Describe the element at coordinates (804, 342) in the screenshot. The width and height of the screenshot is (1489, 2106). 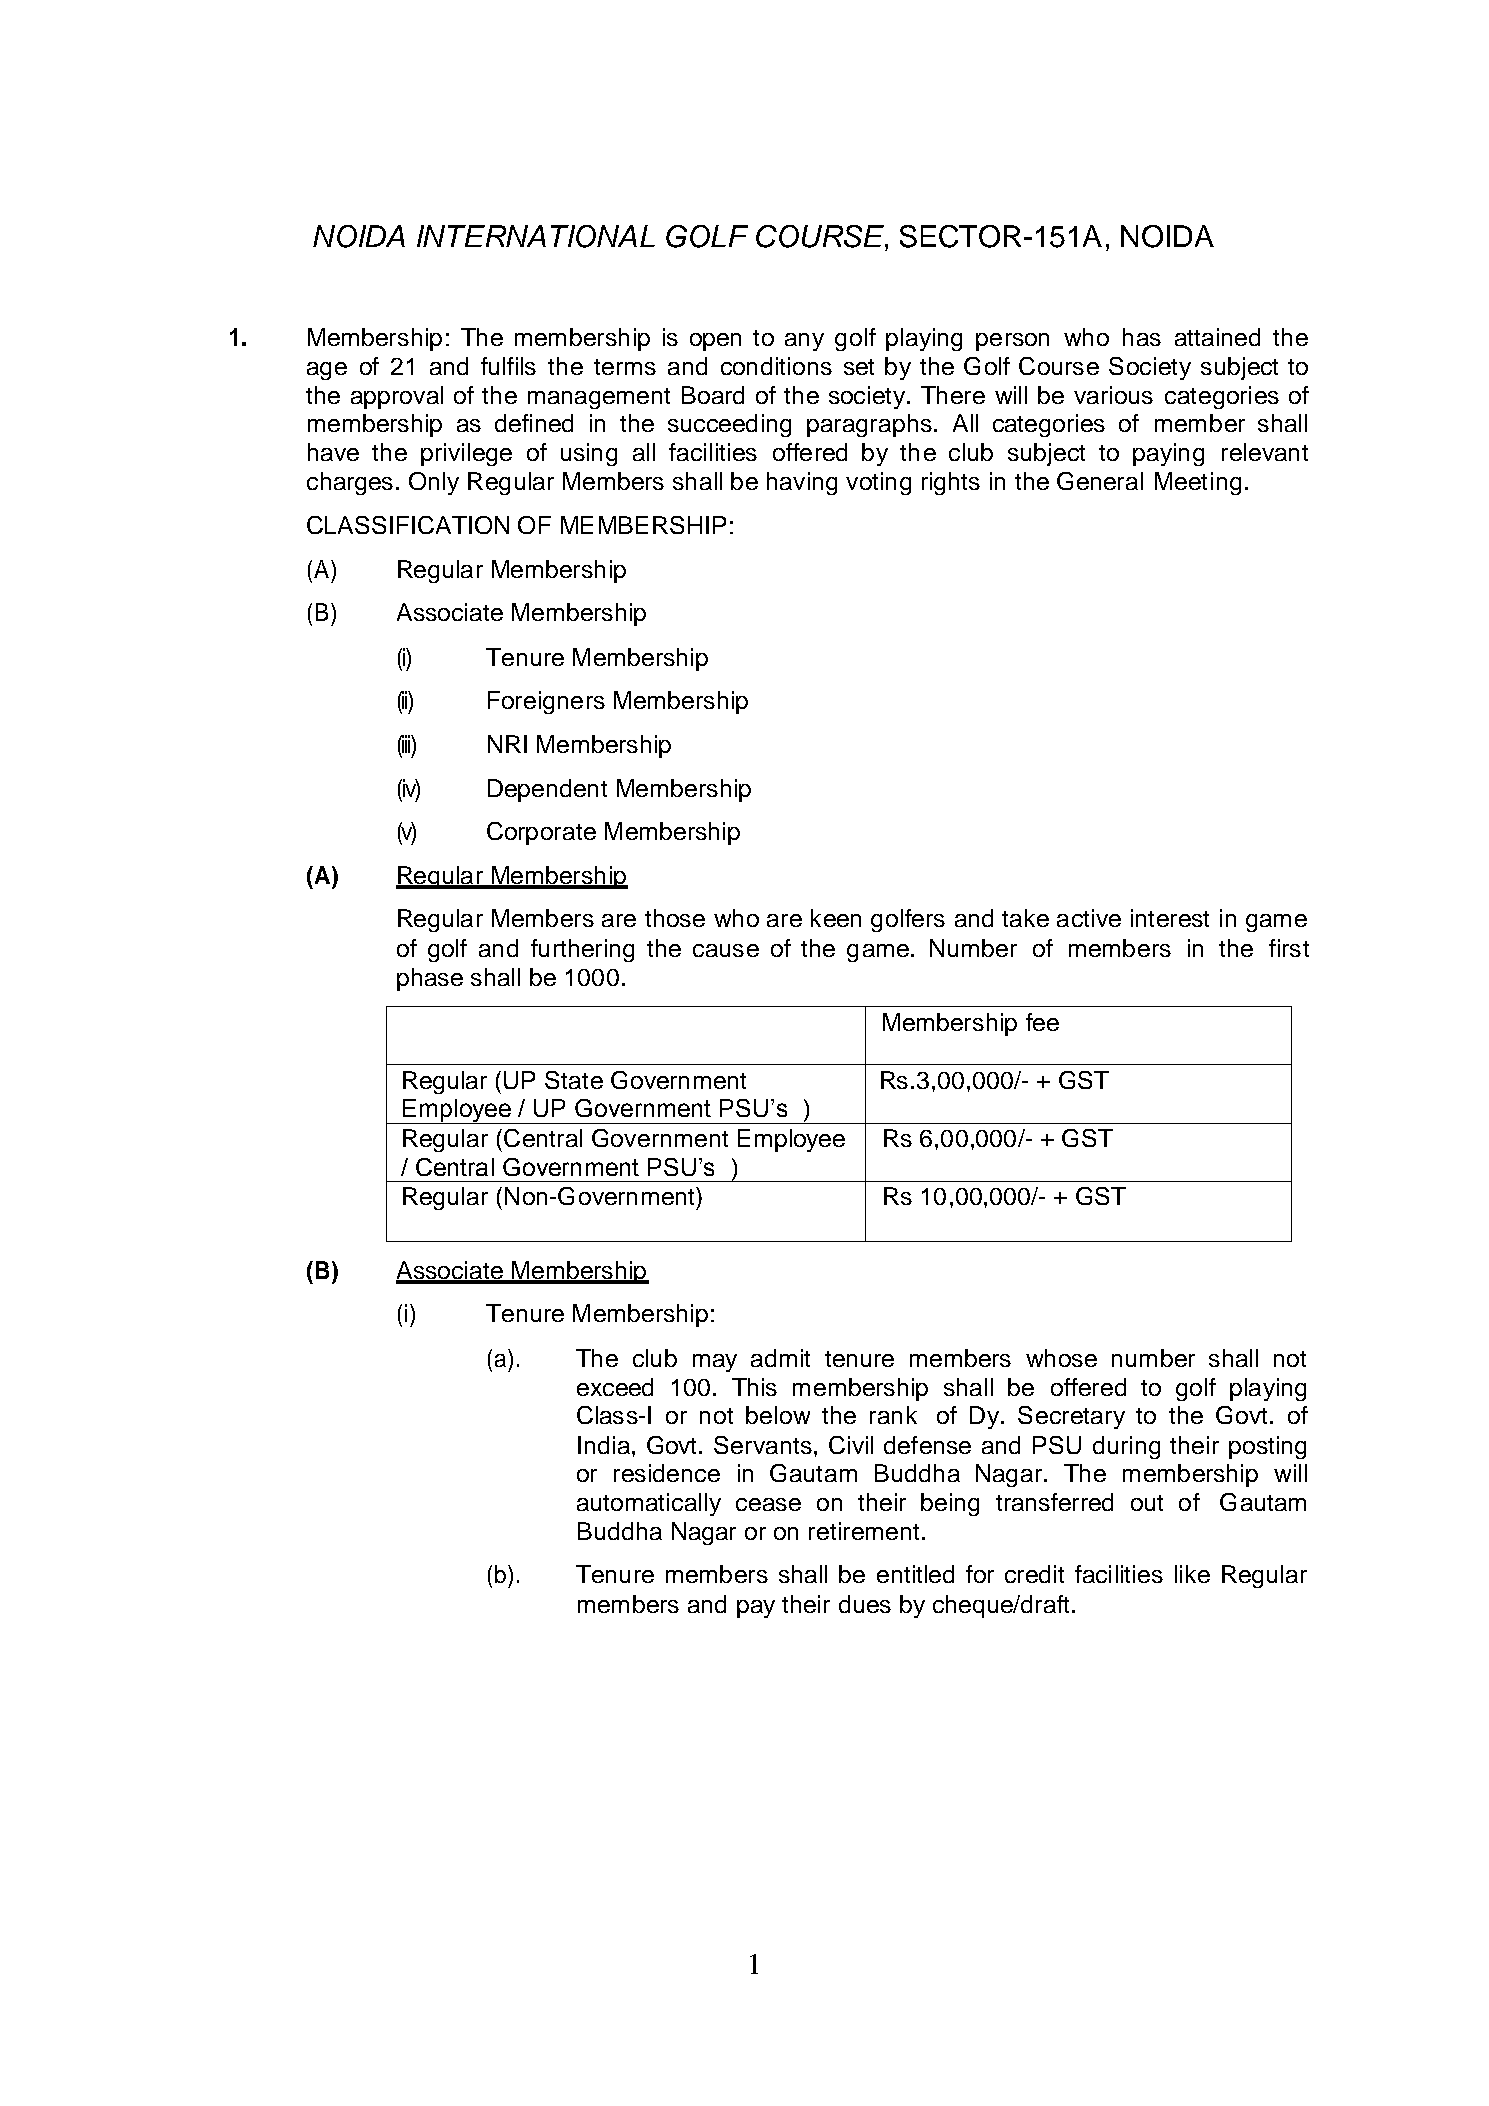
I see `any` at that location.
